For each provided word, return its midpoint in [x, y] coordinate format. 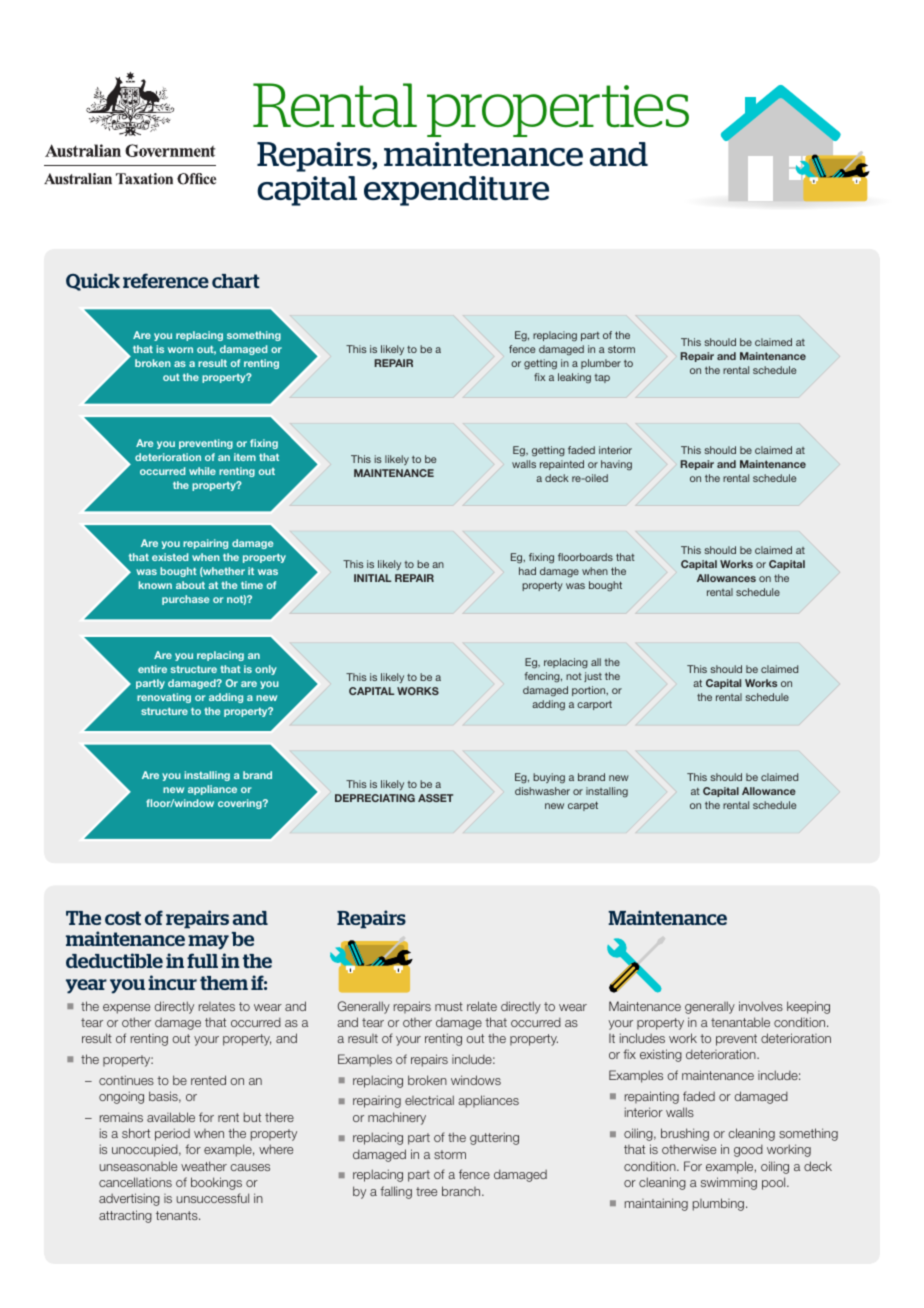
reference [166, 280]
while [202, 471]
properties [558, 111]
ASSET [435, 798]
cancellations [135, 1182]
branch [462, 1191]
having [616, 465]
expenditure [456, 191]
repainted [562, 465]
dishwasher [542, 791]
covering [241, 804]
